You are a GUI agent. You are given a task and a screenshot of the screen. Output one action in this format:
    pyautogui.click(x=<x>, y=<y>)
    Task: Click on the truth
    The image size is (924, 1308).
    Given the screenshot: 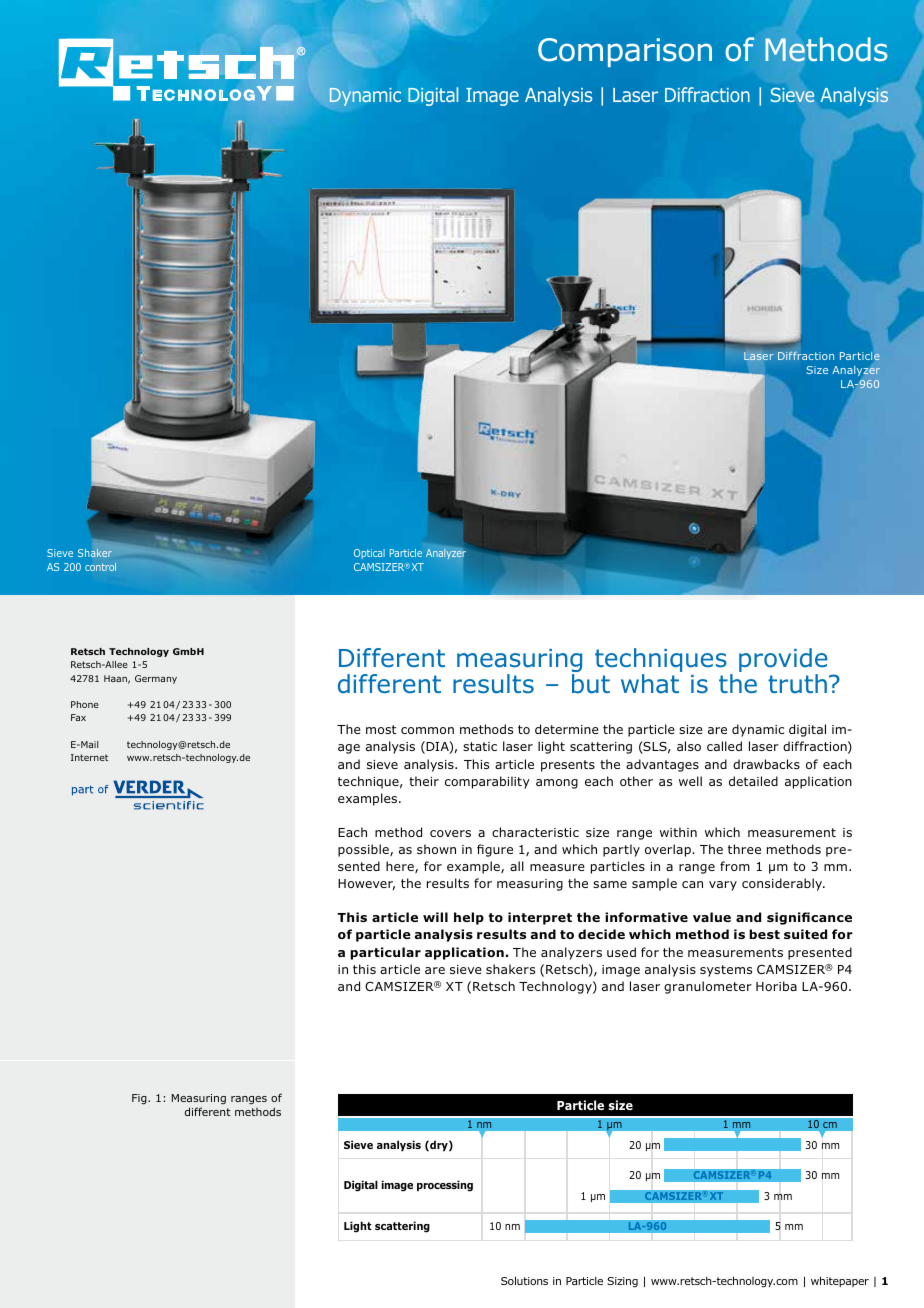 What is the action you would take?
    pyautogui.click(x=797, y=684)
